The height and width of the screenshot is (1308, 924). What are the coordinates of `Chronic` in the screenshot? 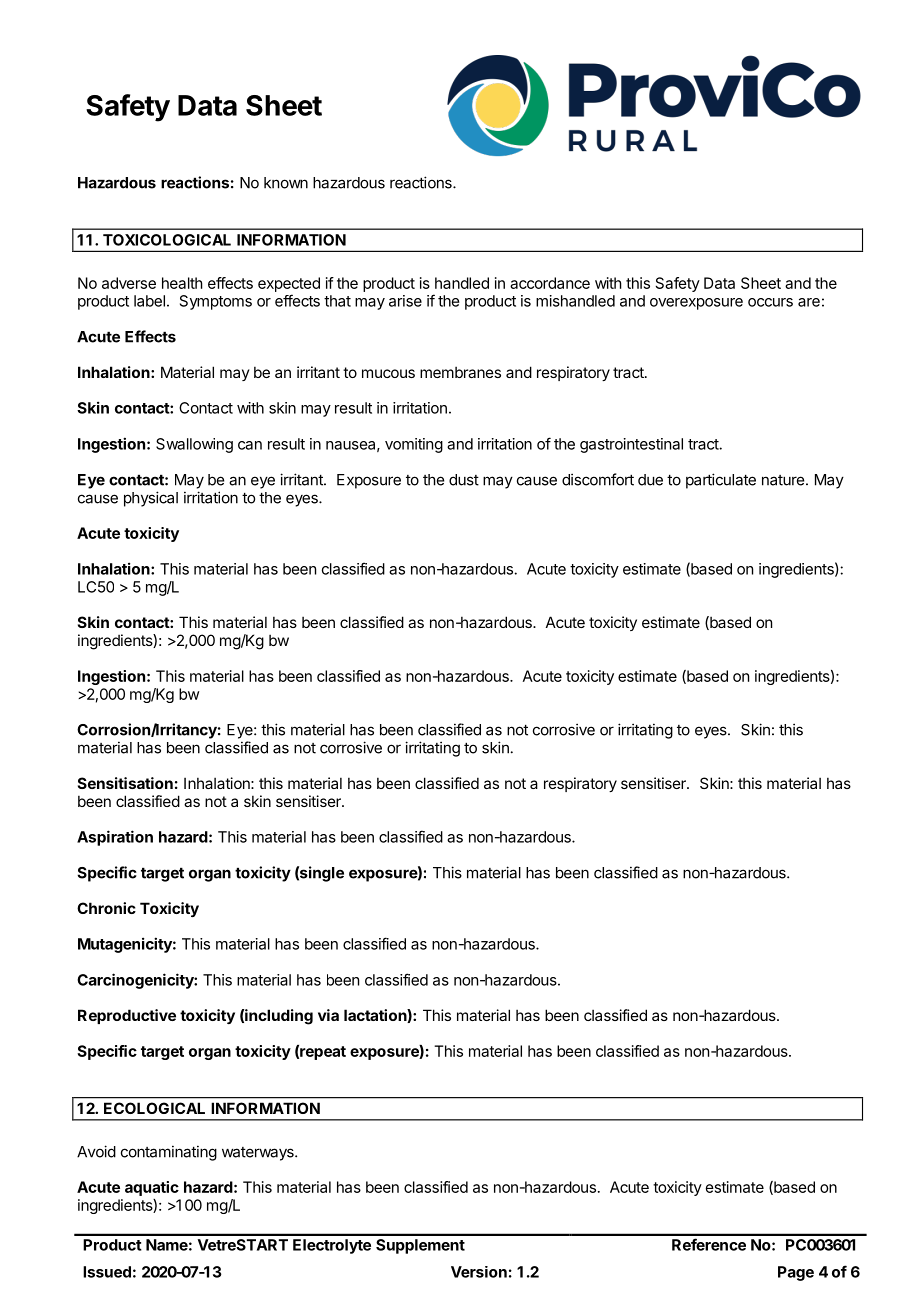 It's located at (106, 908).
